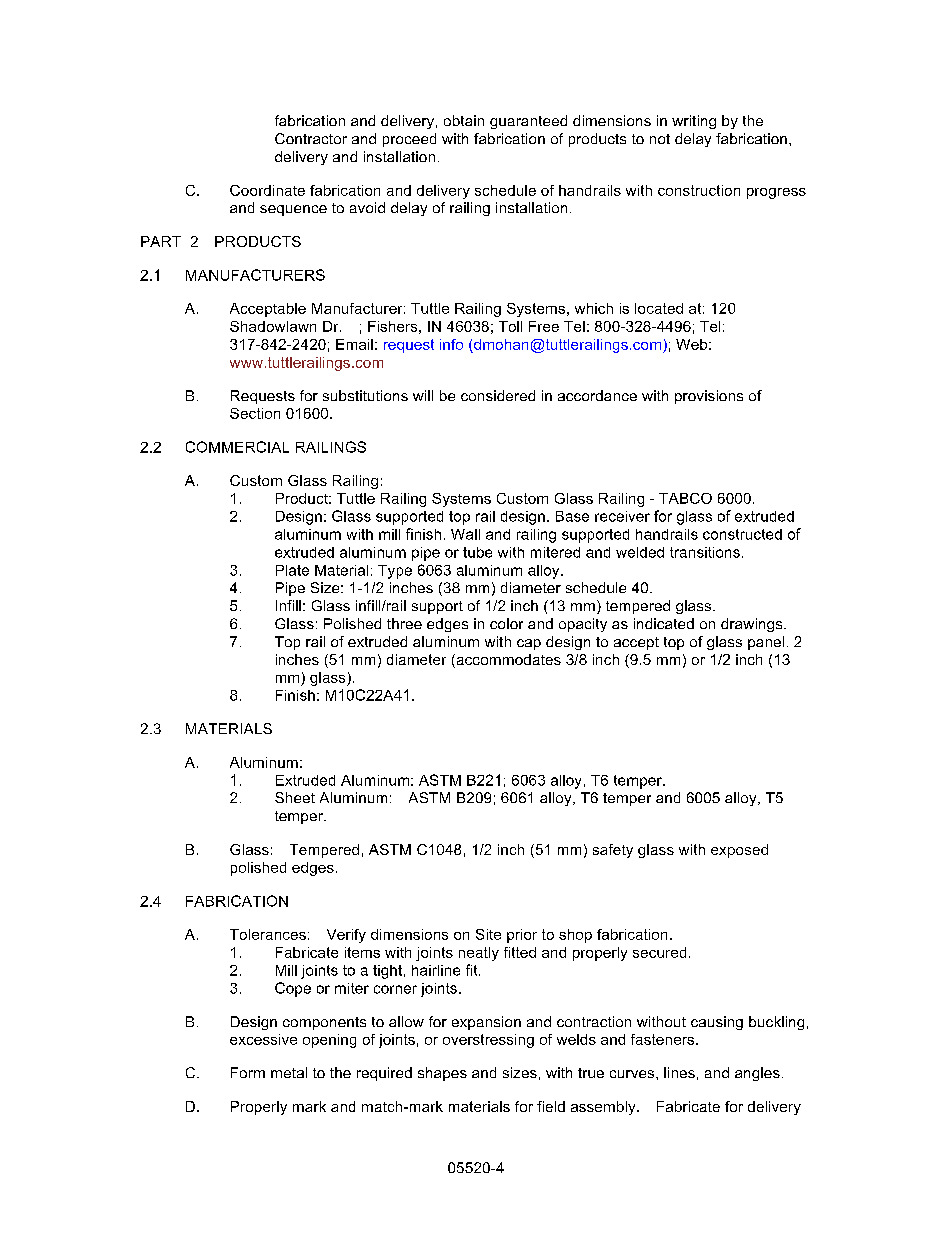 Image resolution: width=952 pixels, height=1233 pixels. What do you see at coordinates (267, 190) in the screenshot?
I see `Coordinate` at bounding box center [267, 190].
